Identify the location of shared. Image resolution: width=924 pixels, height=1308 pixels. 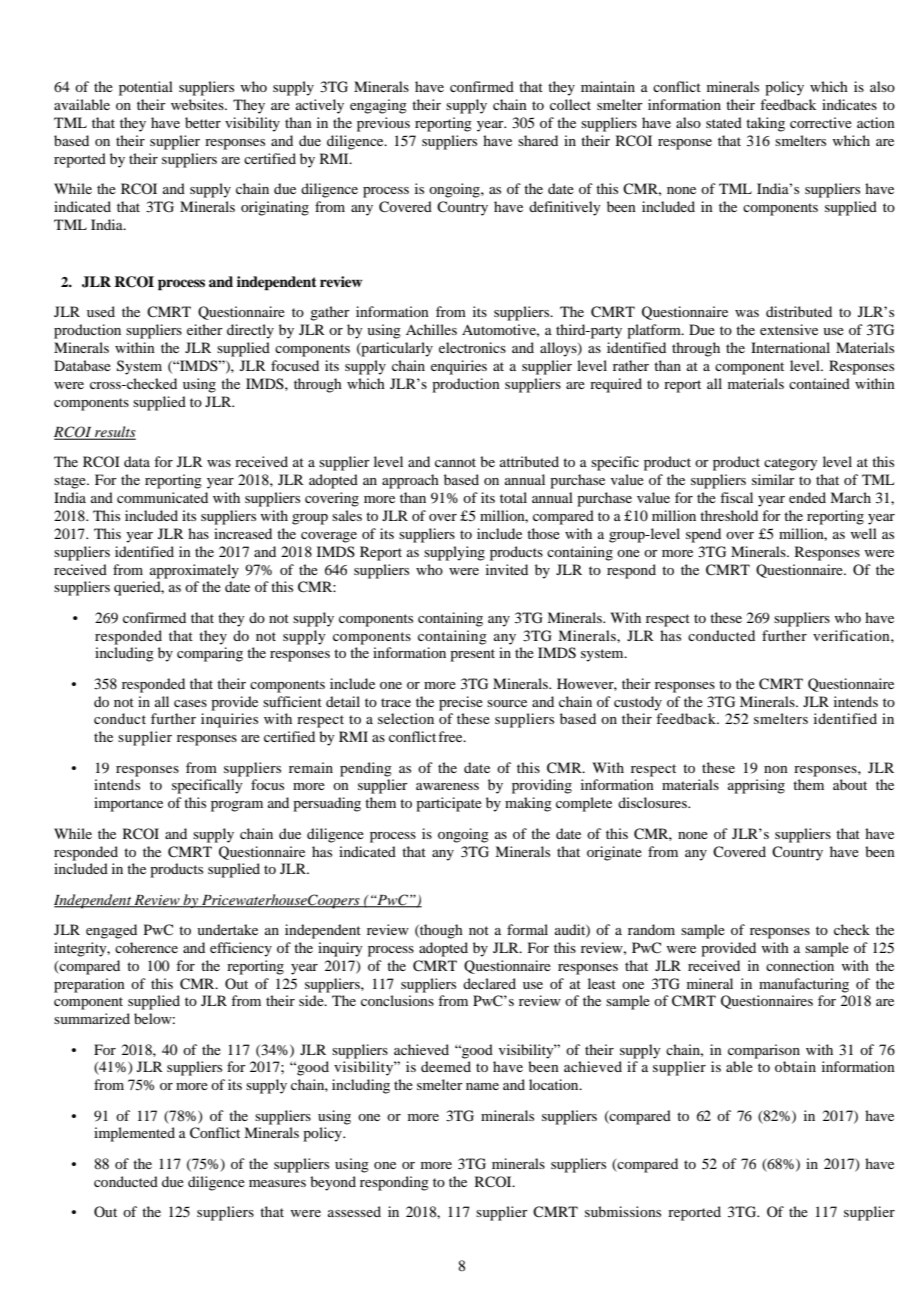
(538, 140).
